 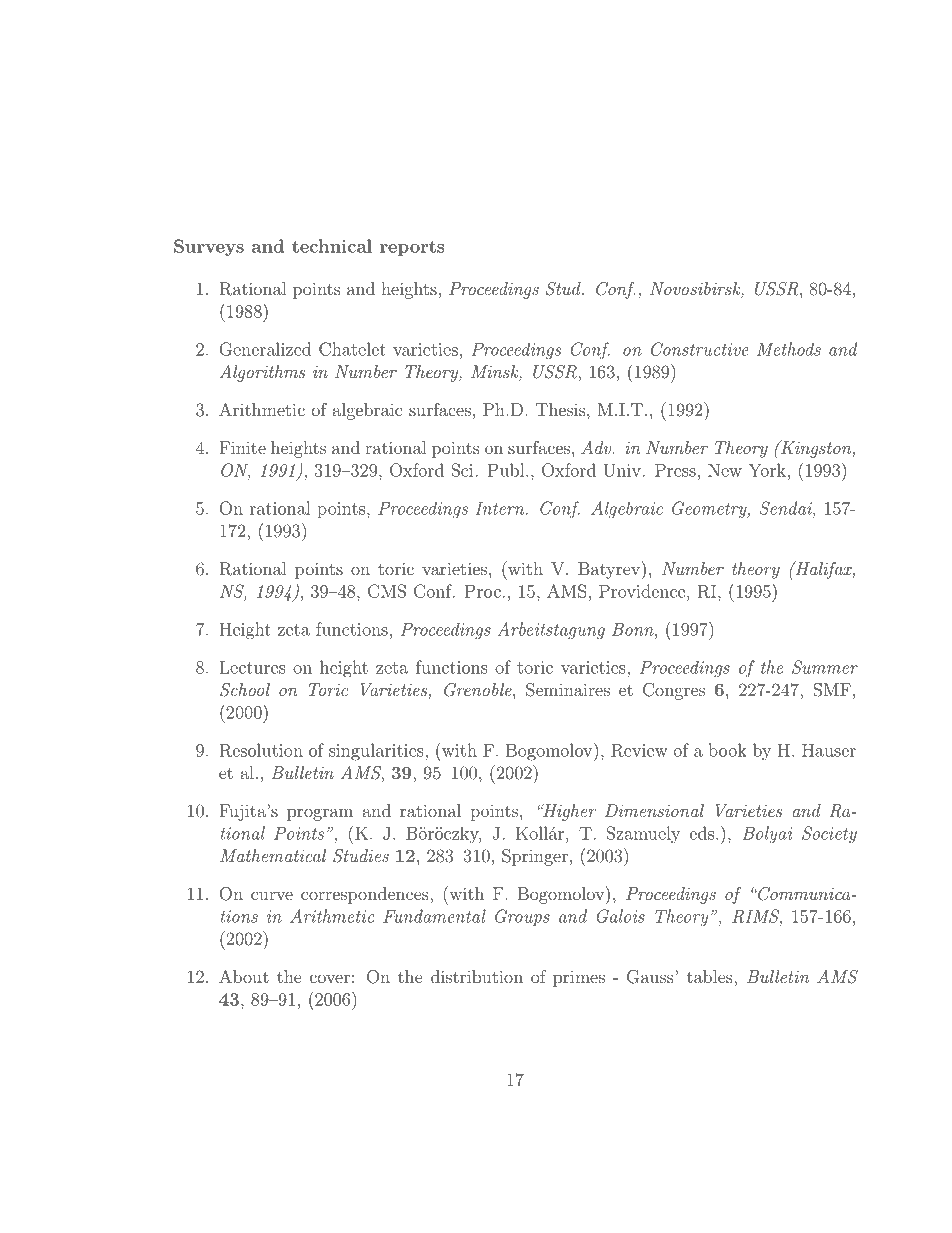 I want to click on Methods, so click(x=789, y=349).
